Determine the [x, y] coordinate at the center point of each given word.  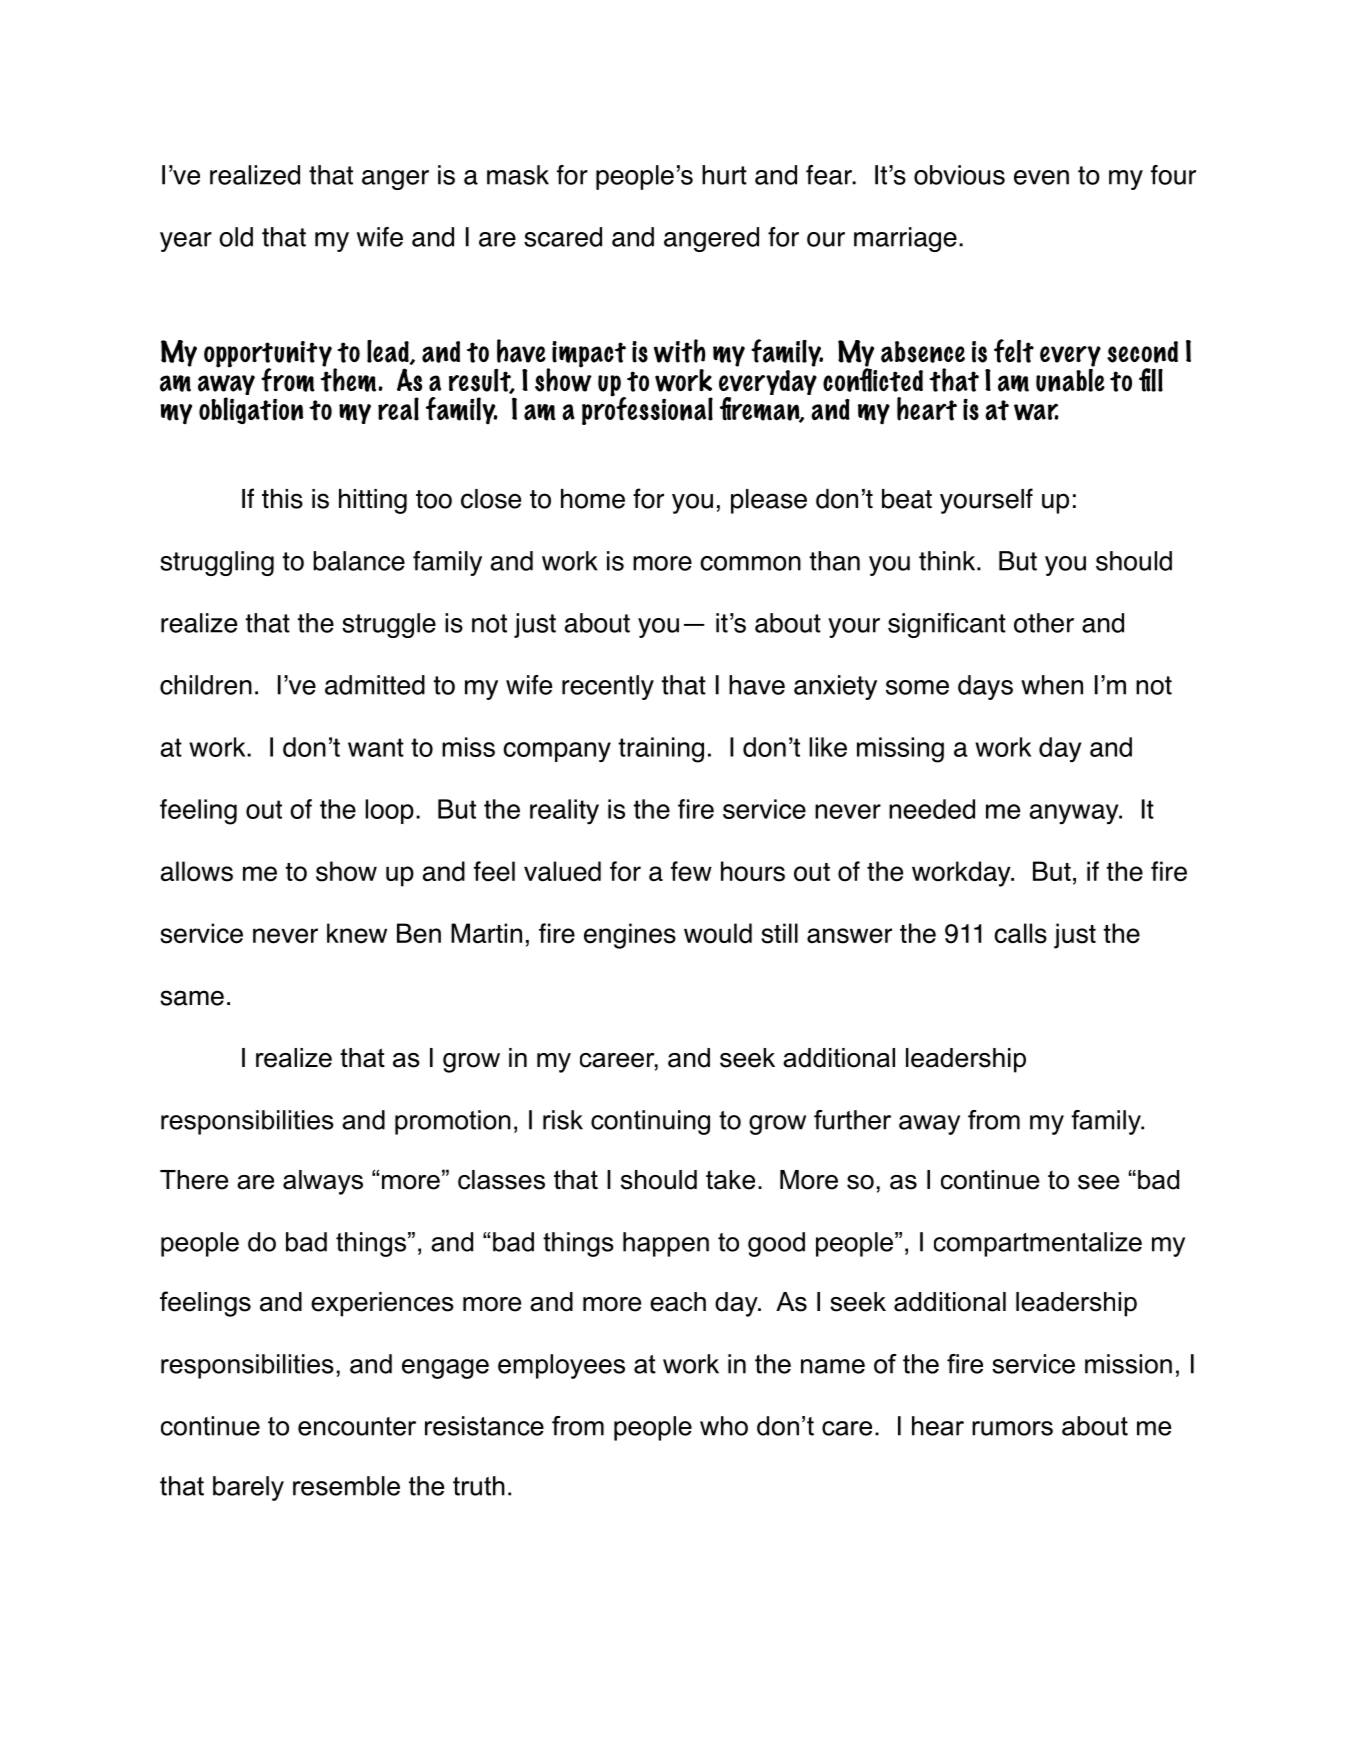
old [236, 237]
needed [932, 809]
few [691, 871]
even [1041, 177]
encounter [357, 1426]
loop [389, 811]
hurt [724, 175]
